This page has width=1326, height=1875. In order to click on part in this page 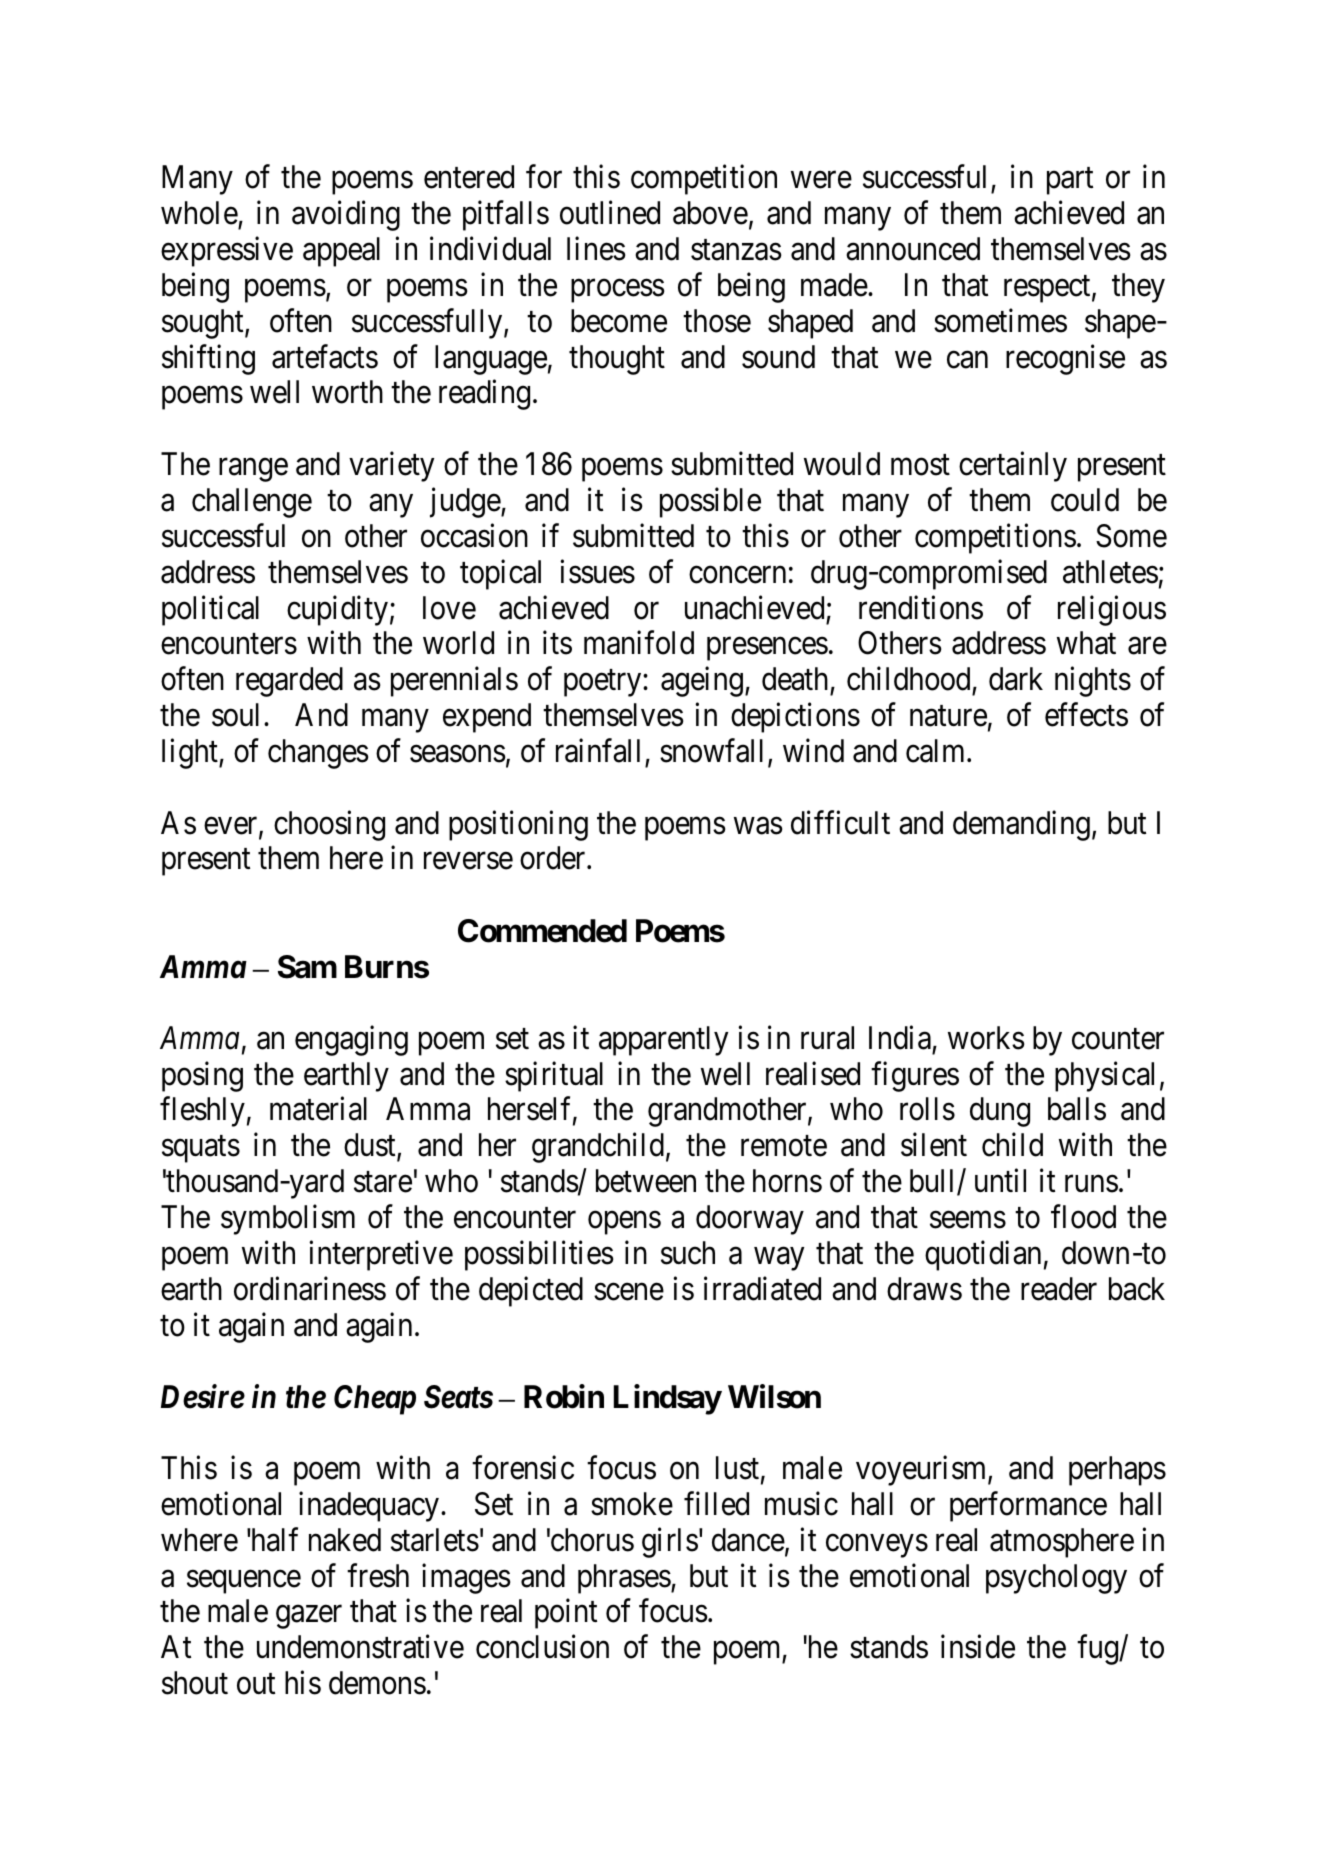, I will do `click(1070, 181)`.
